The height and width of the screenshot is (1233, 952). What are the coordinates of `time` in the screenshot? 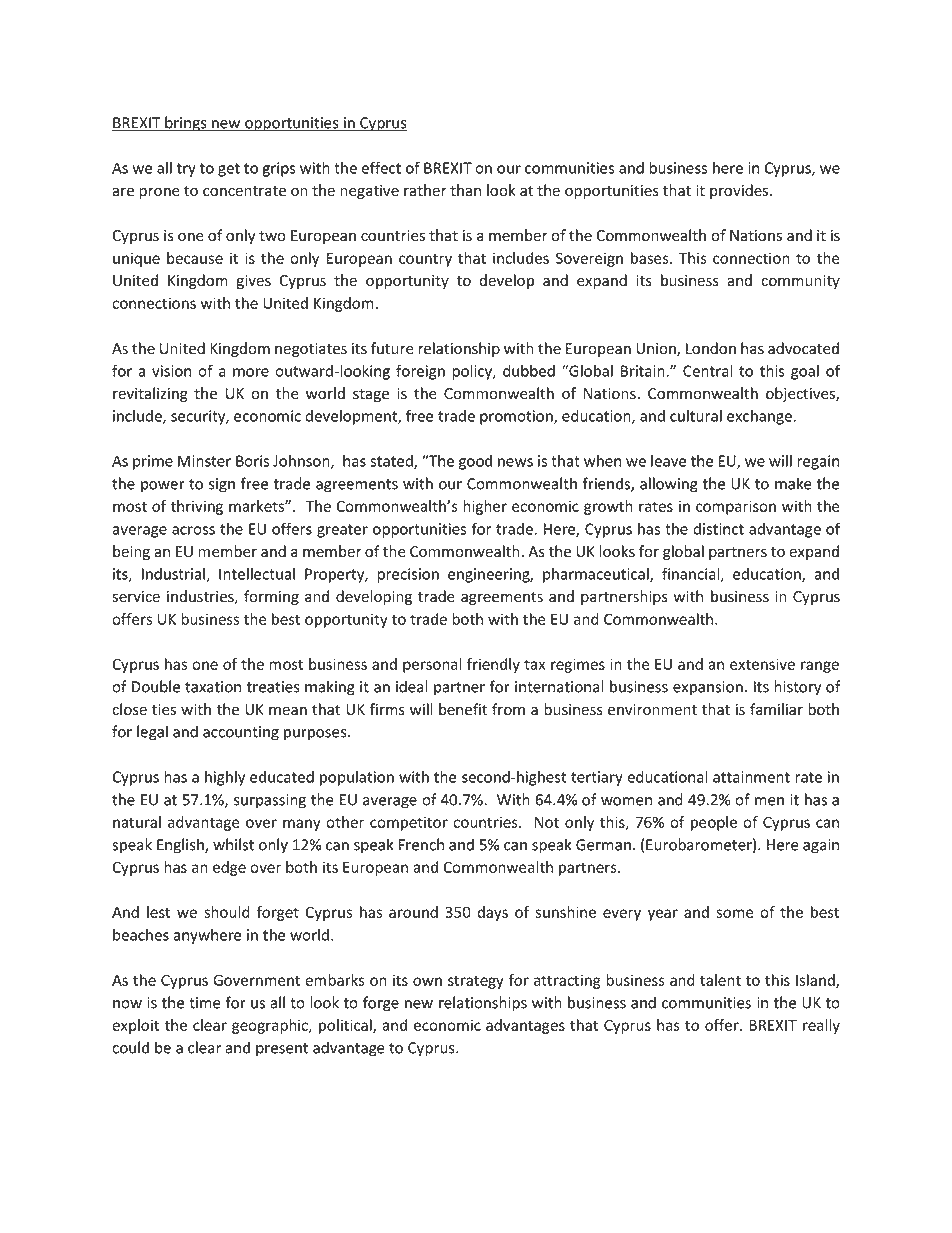 It's located at (205, 1003).
